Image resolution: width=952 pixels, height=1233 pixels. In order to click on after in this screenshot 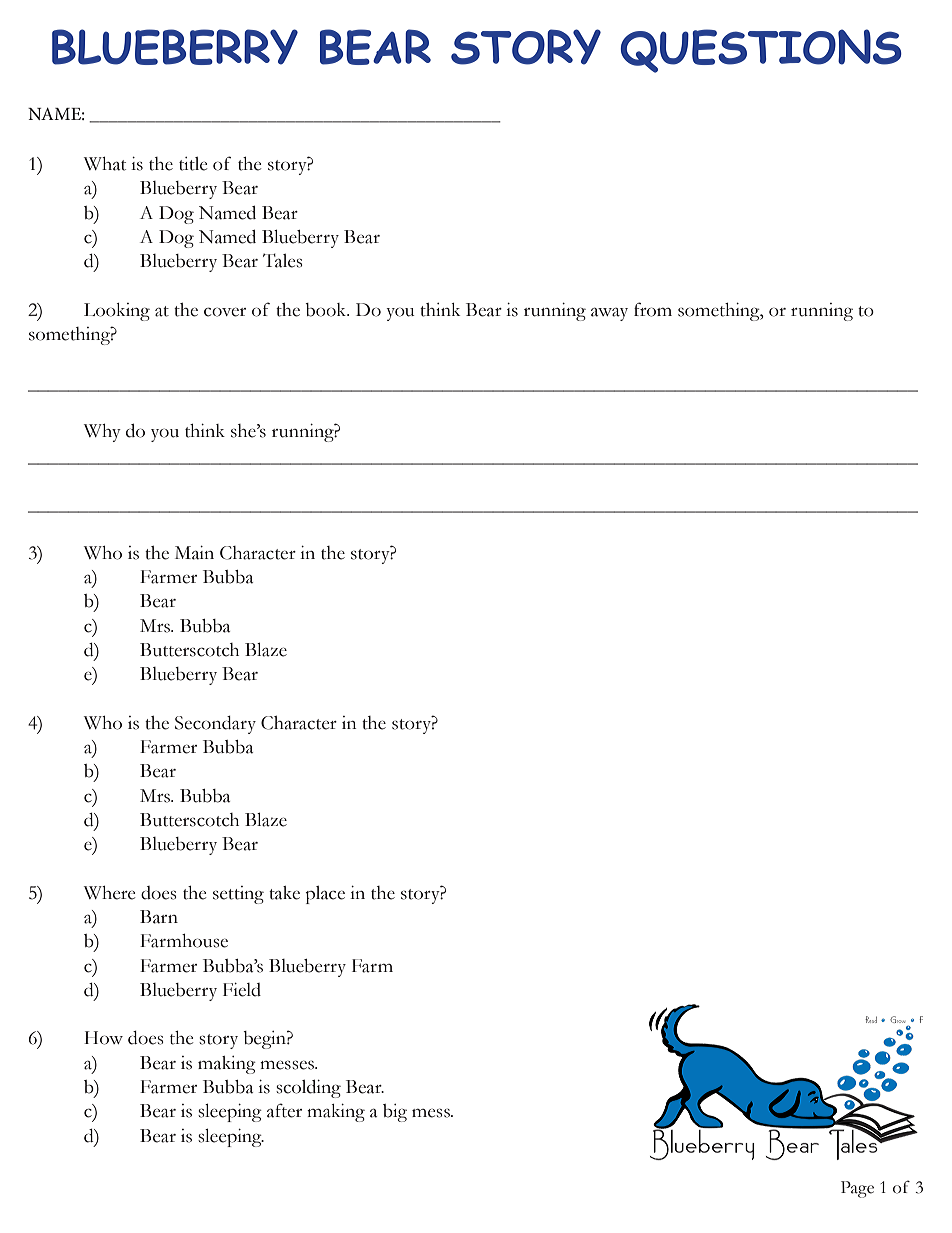, I will do `click(284, 1110)`.
